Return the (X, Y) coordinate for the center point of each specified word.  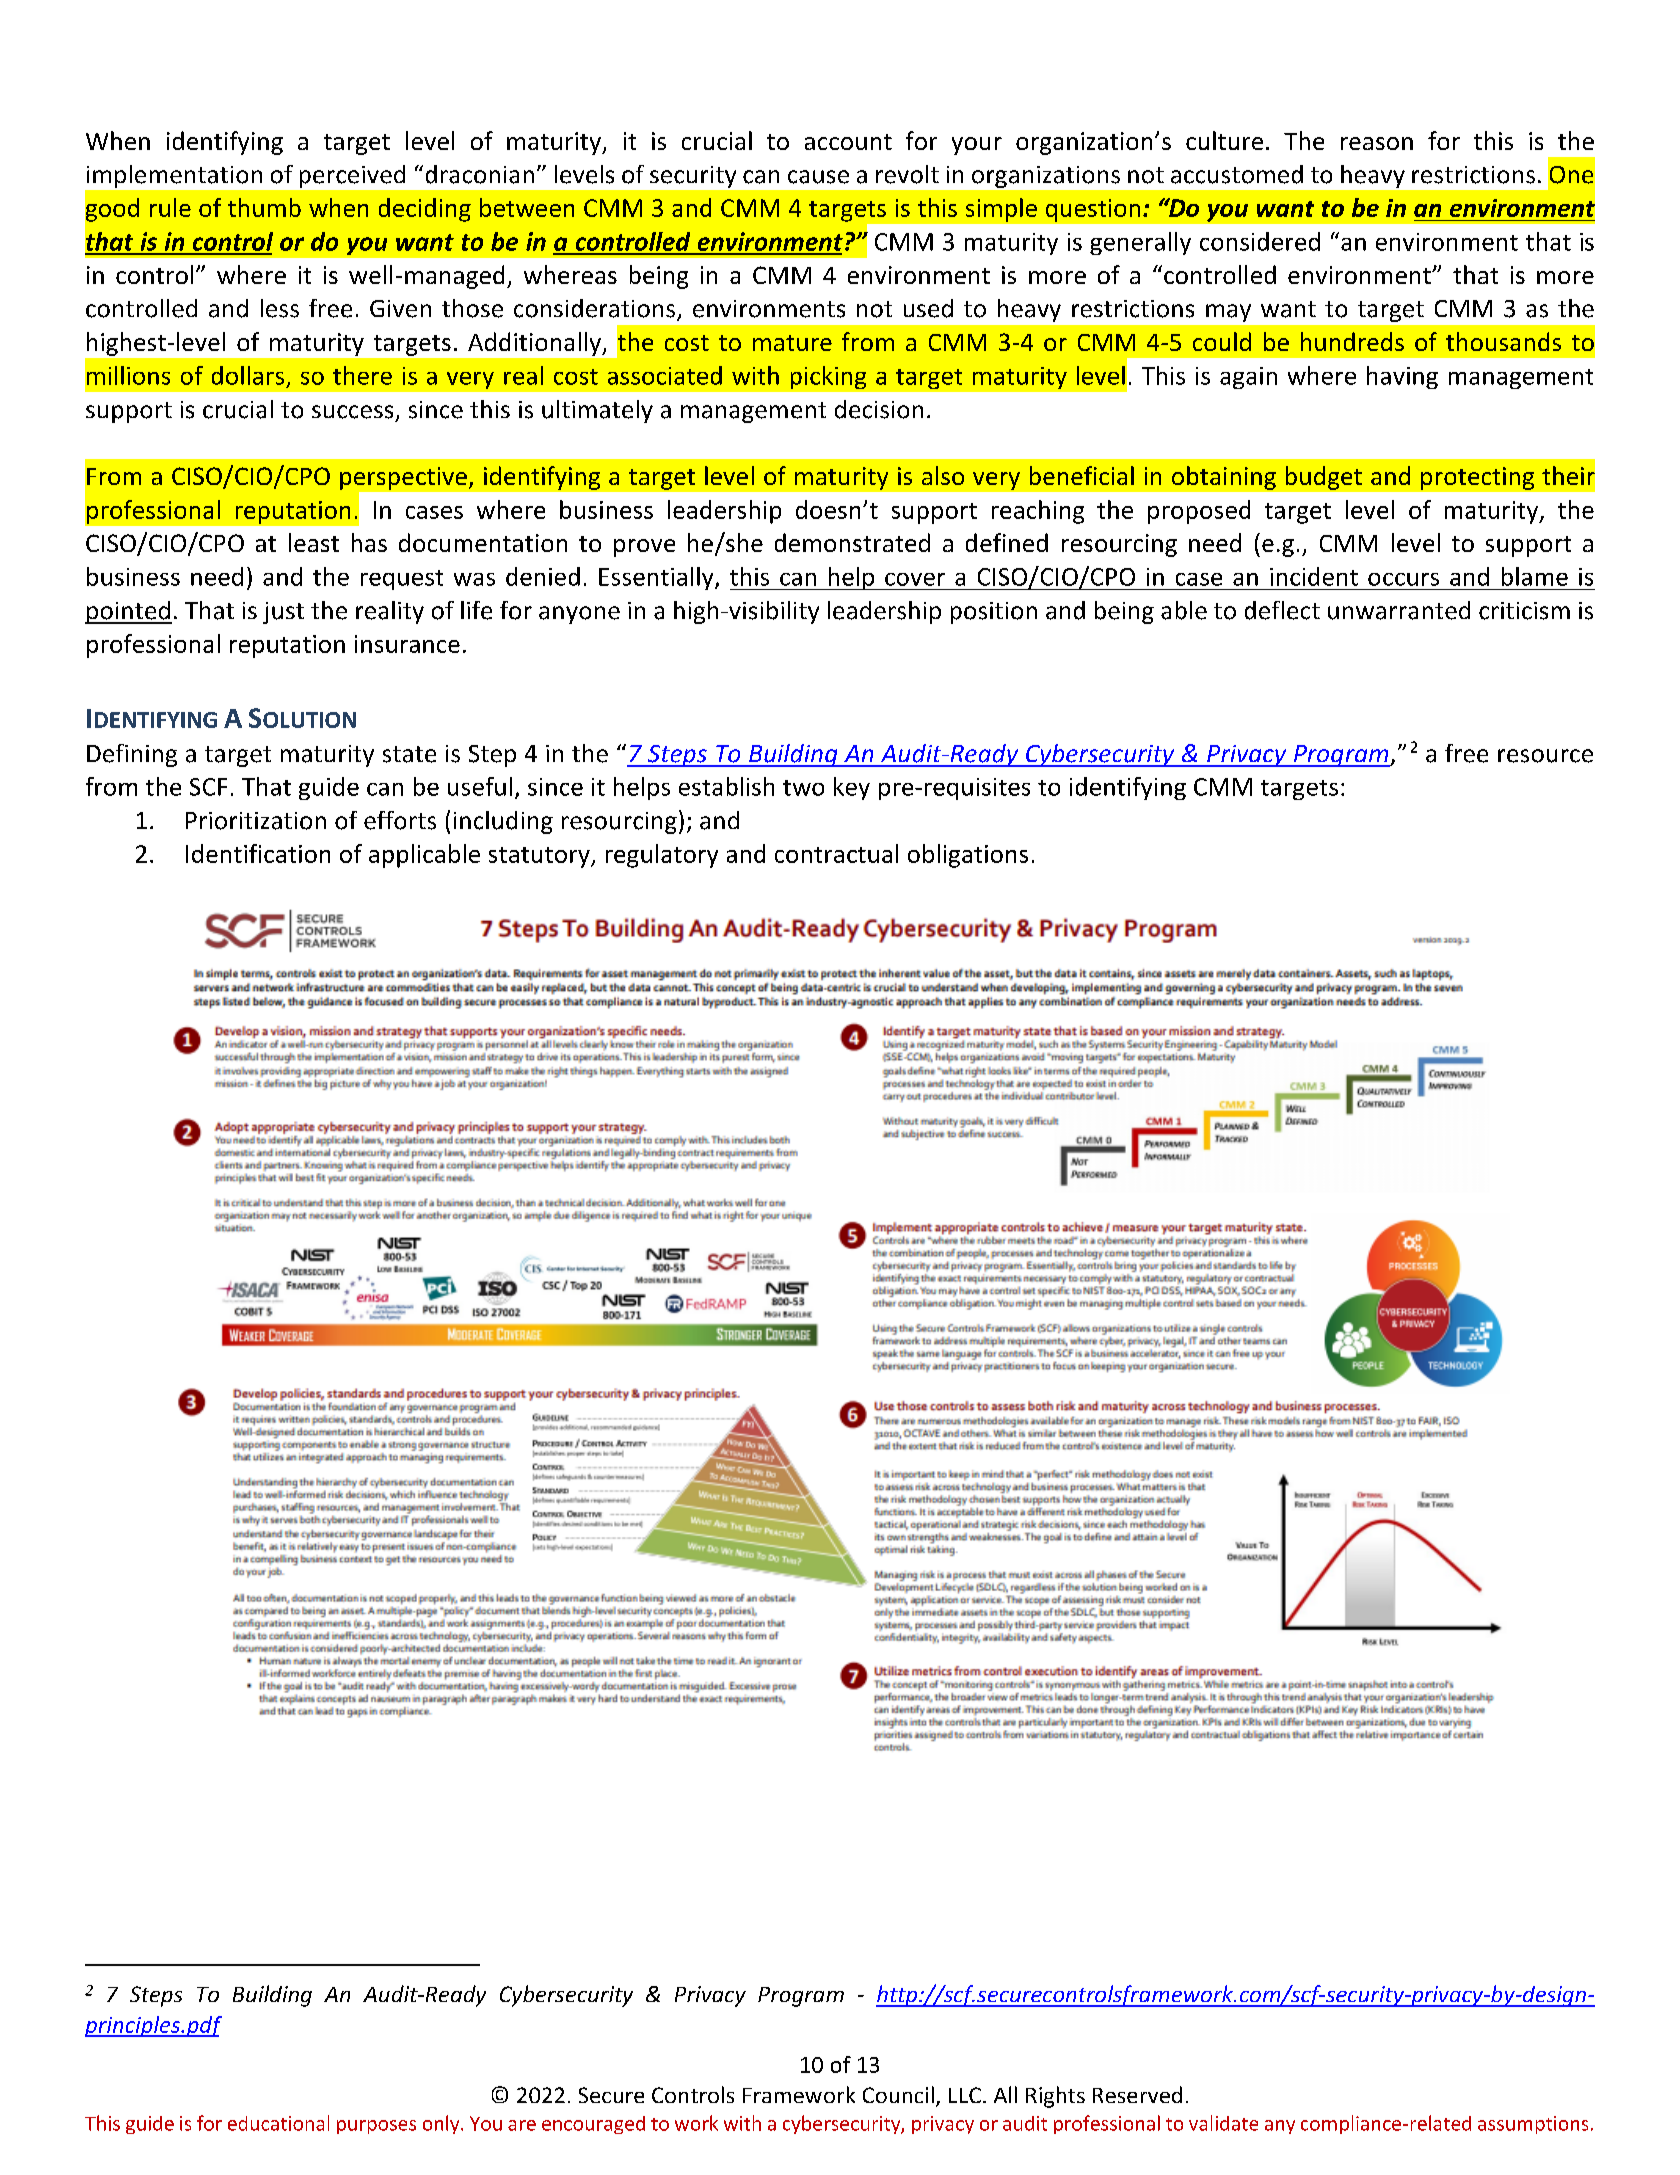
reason (1377, 143)
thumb (264, 207)
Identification (258, 853)
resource (1545, 756)
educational (278, 2123)
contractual (836, 853)
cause (818, 177)
